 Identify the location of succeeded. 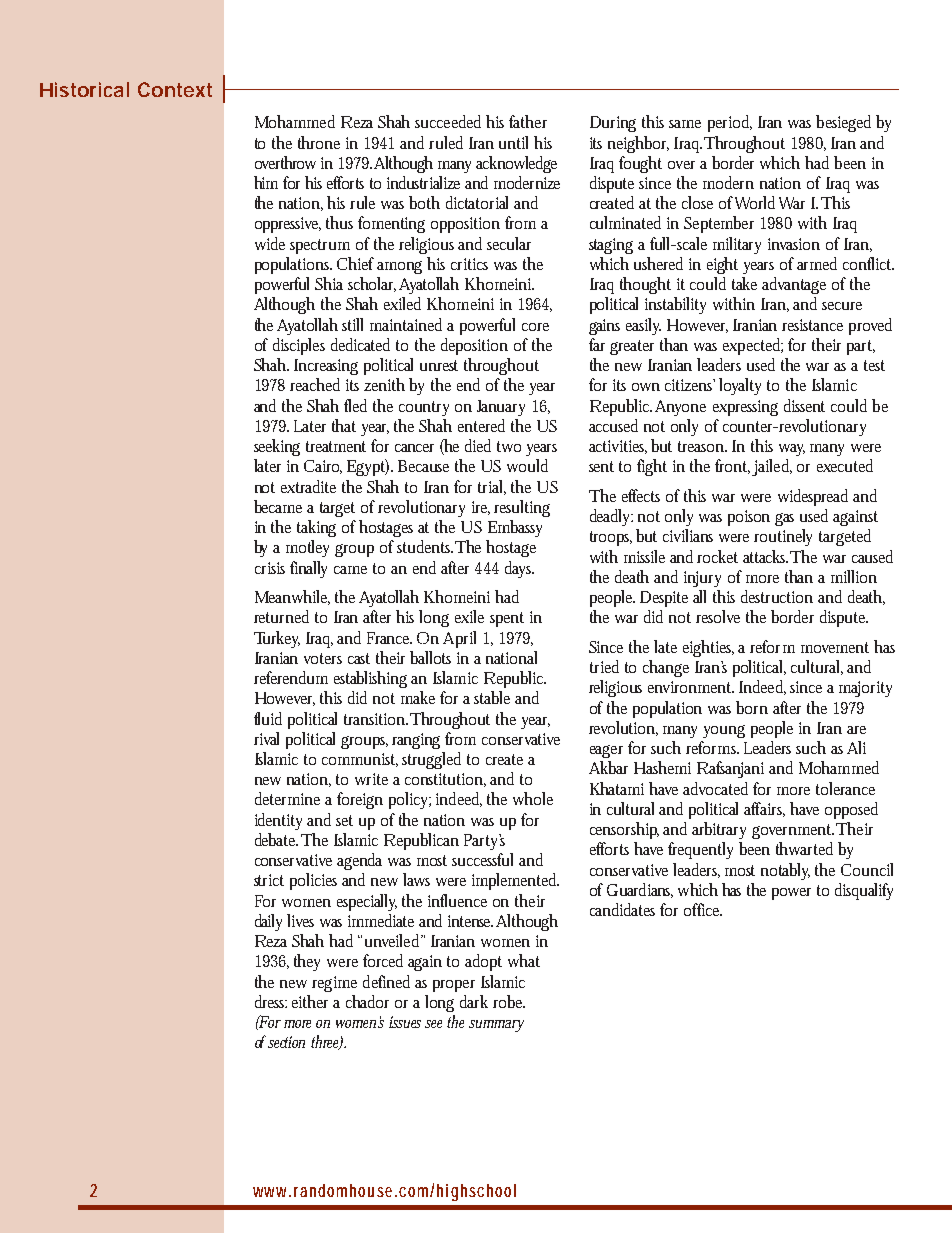
(451, 121).
